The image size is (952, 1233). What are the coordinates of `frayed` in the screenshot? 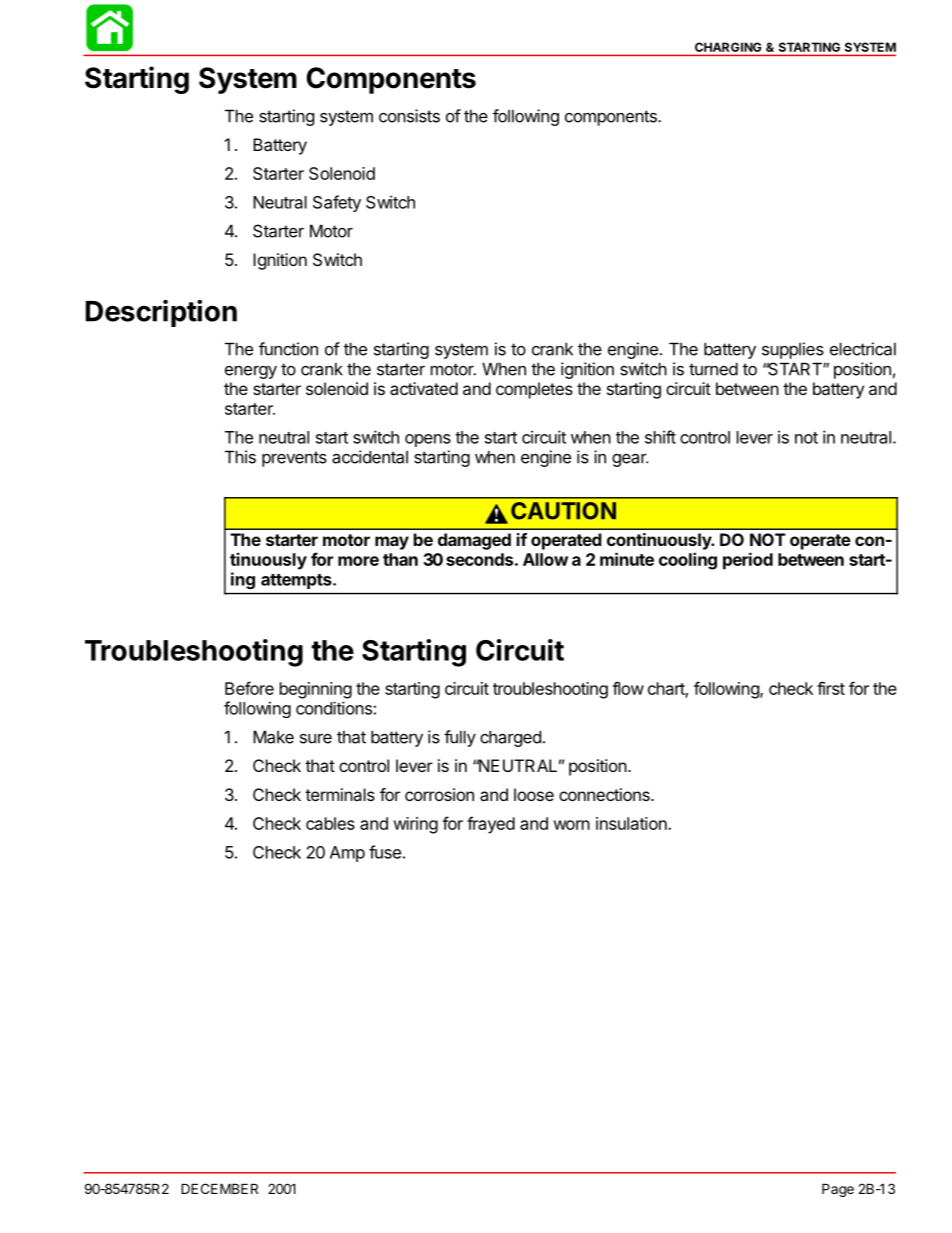 It's located at (491, 825).
